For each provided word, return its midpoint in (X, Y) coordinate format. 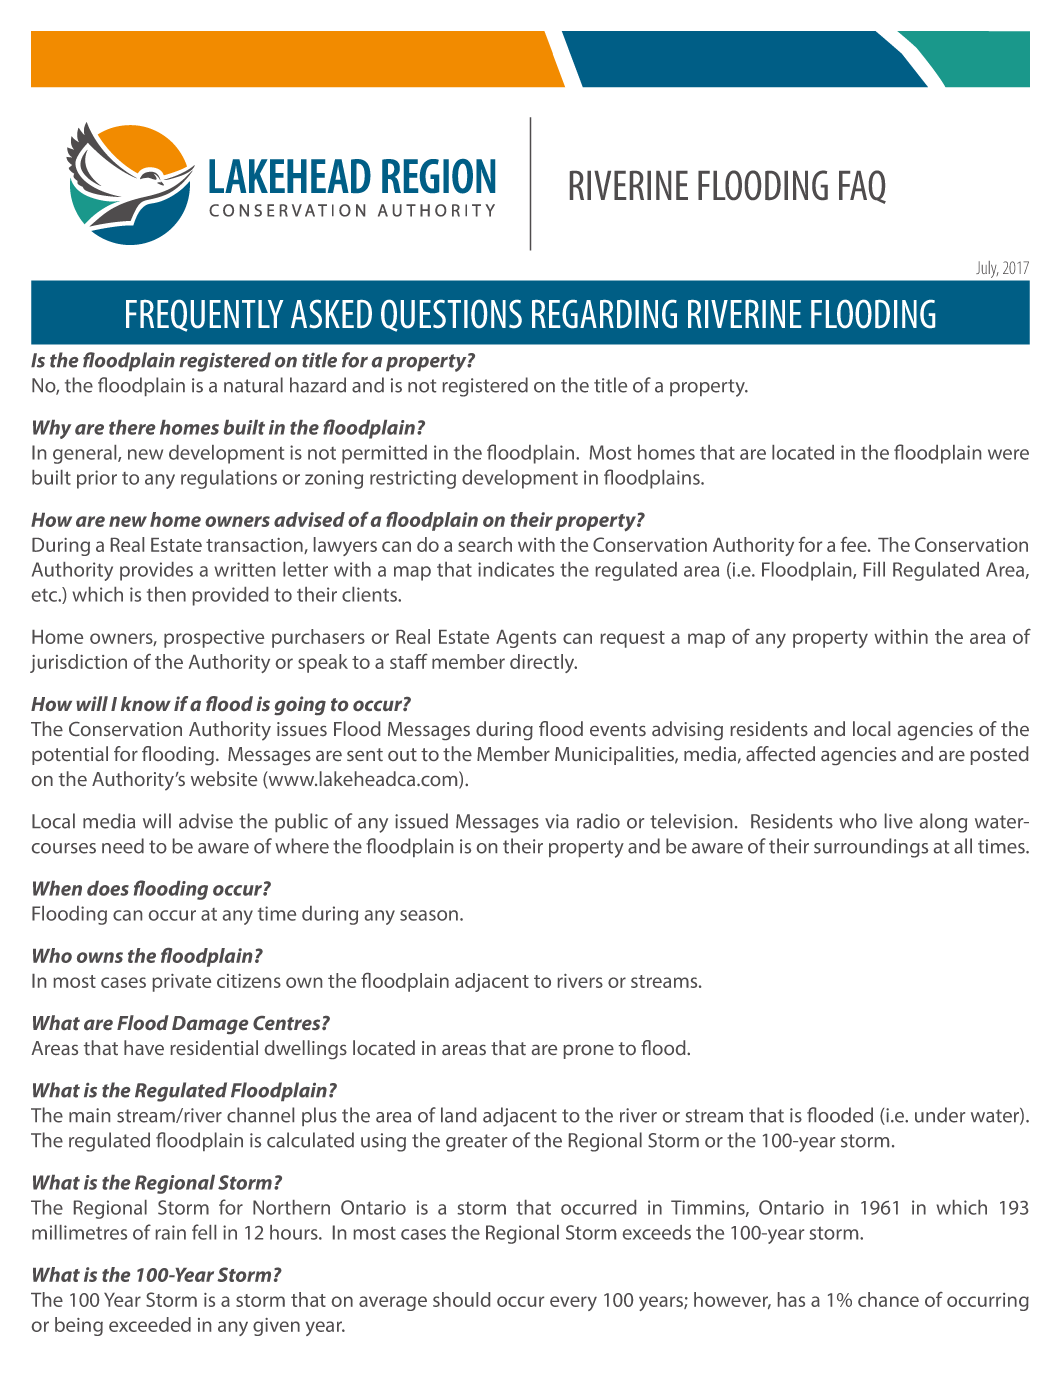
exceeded (150, 1324)
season (429, 915)
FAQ (862, 187)
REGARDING (604, 314)
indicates (516, 569)
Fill (874, 569)
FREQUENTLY (204, 315)
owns (100, 957)
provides (156, 571)
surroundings (871, 848)
